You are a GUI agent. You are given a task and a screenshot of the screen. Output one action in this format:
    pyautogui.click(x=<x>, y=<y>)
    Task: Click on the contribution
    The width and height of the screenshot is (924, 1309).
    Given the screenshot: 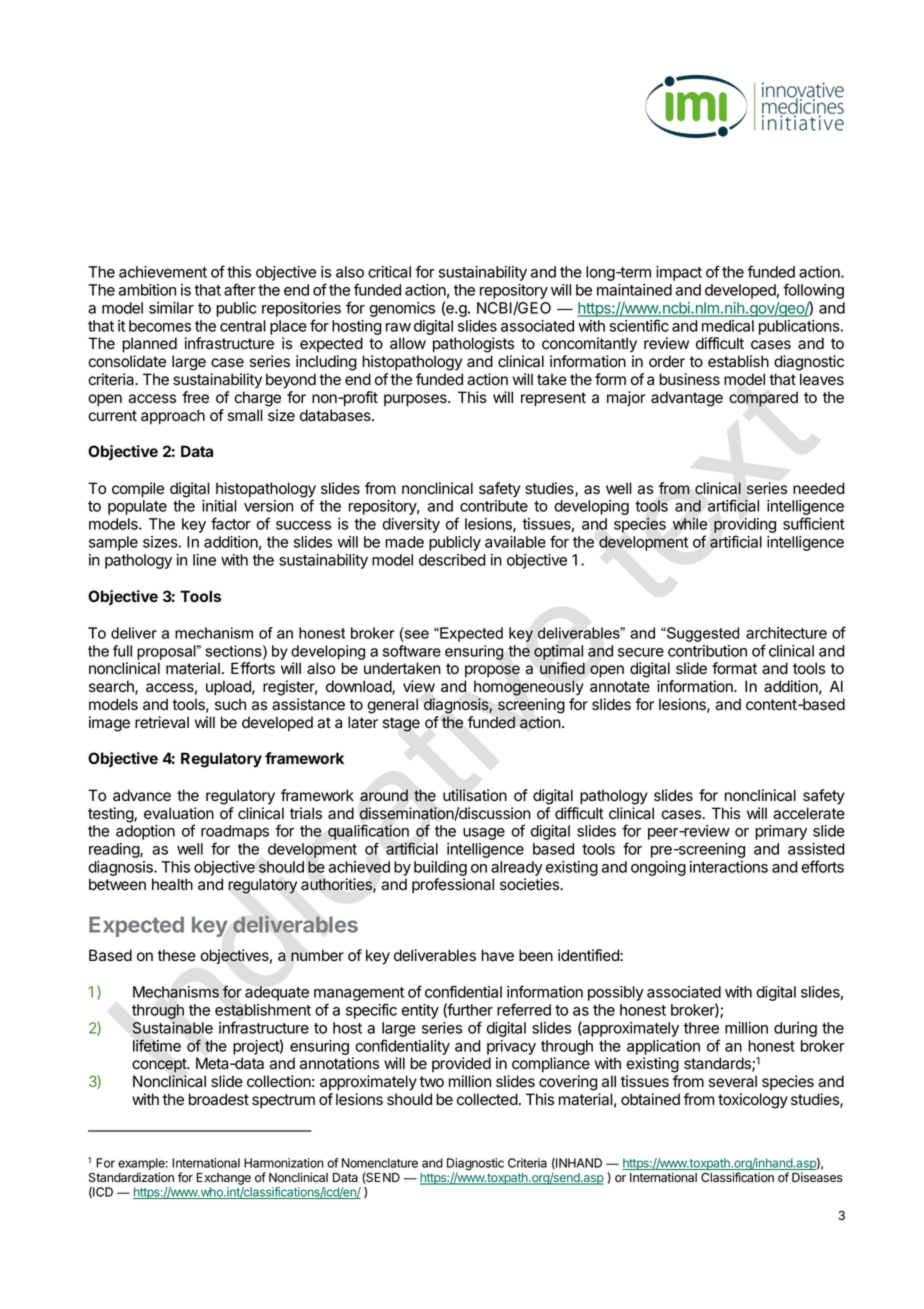 What is the action you would take?
    pyautogui.click(x=707, y=651)
